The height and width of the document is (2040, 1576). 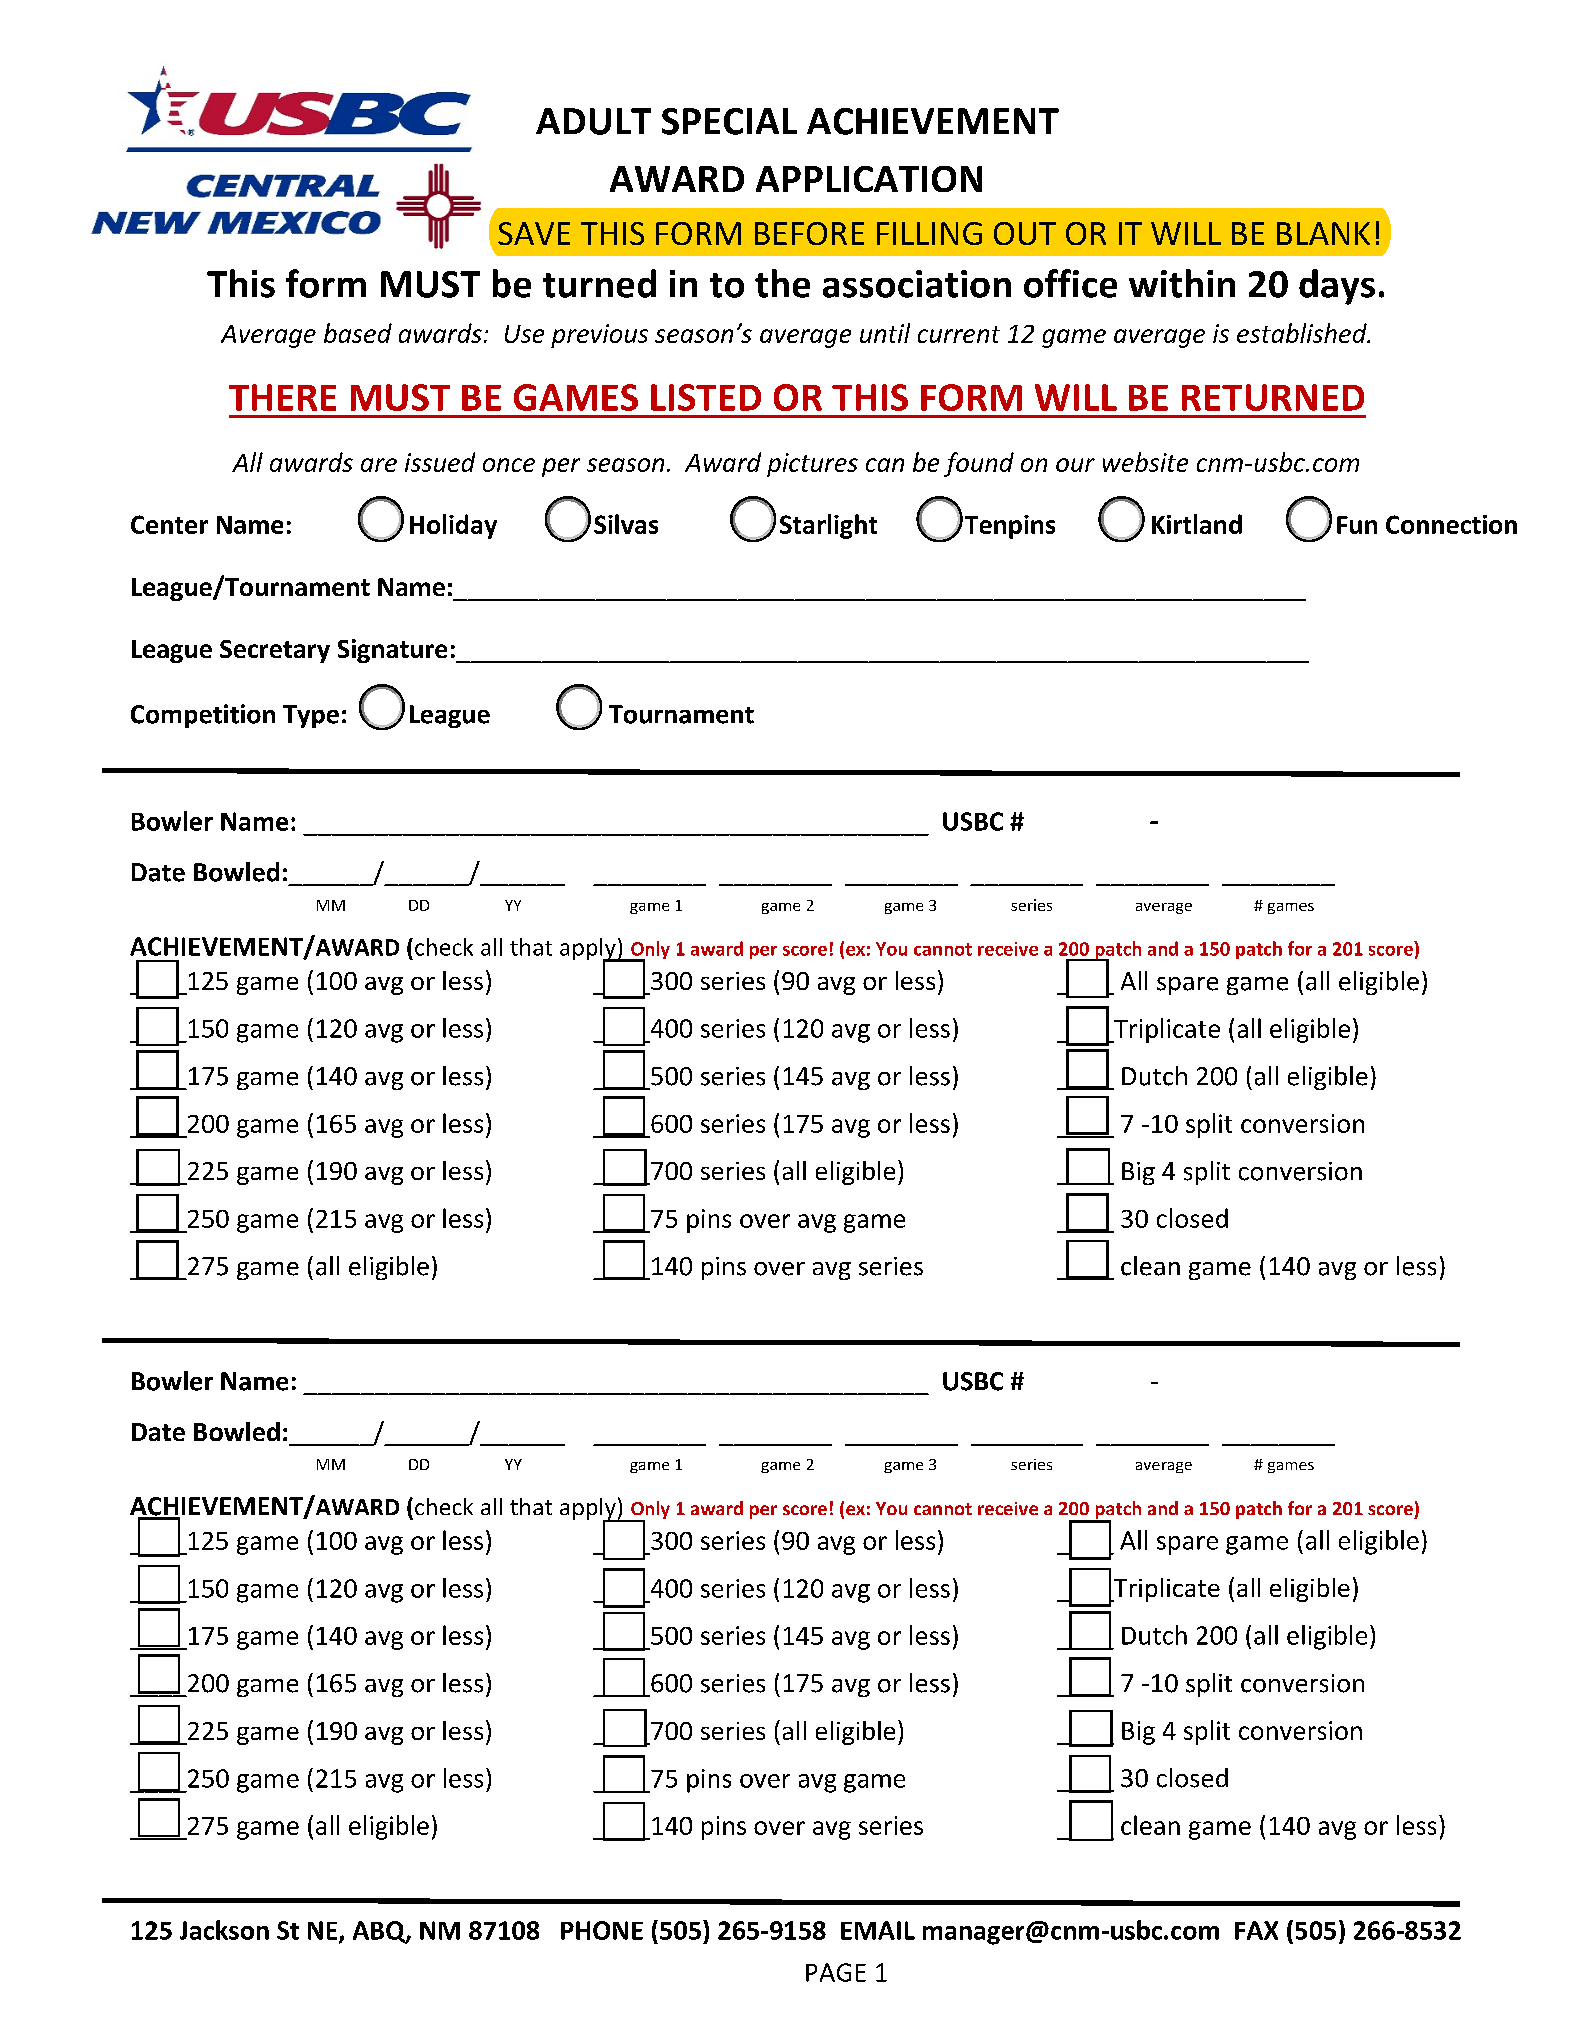 I want to click on based, so click(x=358, y=333).
